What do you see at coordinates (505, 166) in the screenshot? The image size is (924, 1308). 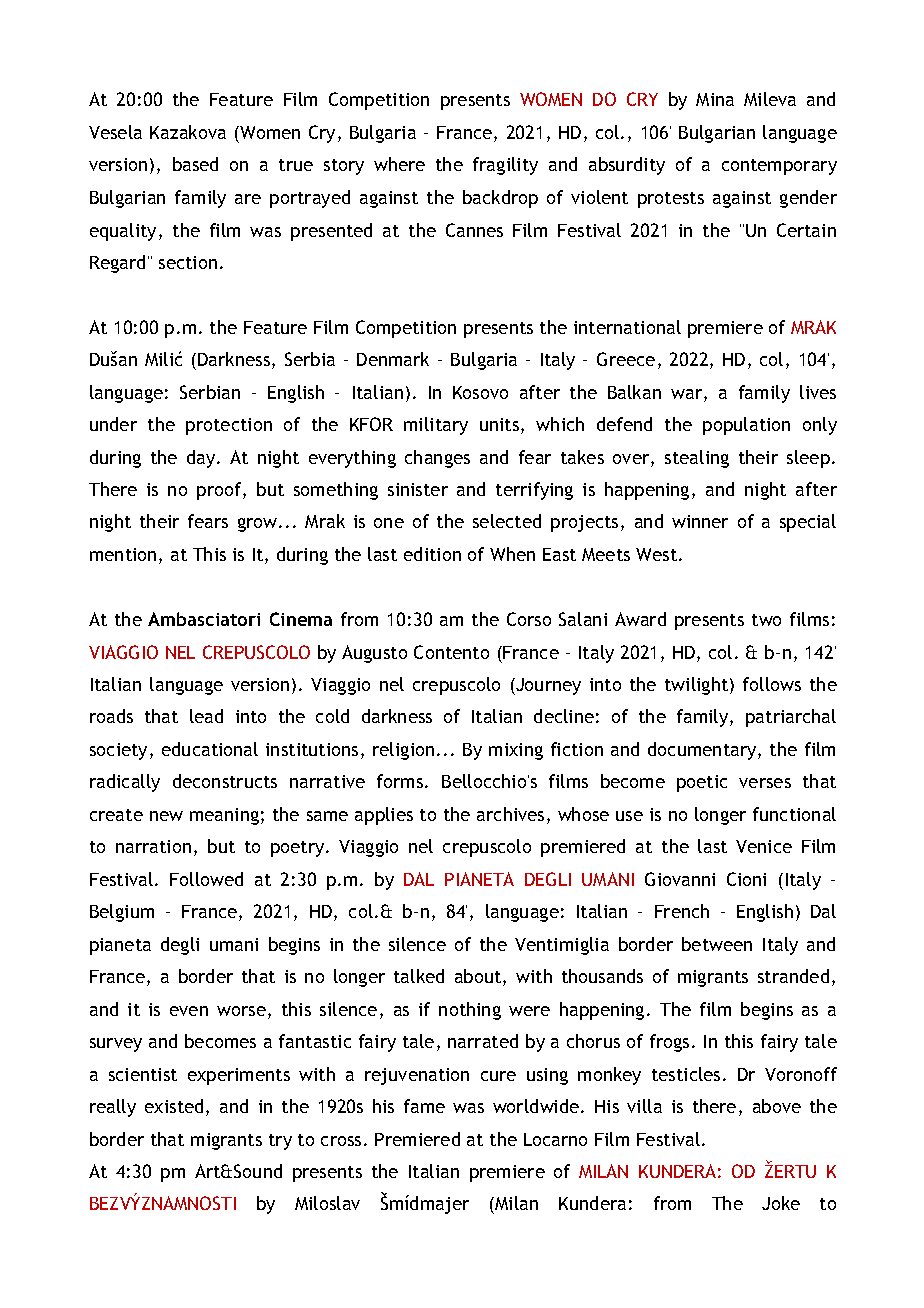 I see `fragility` at bounding box center [505, 166].
